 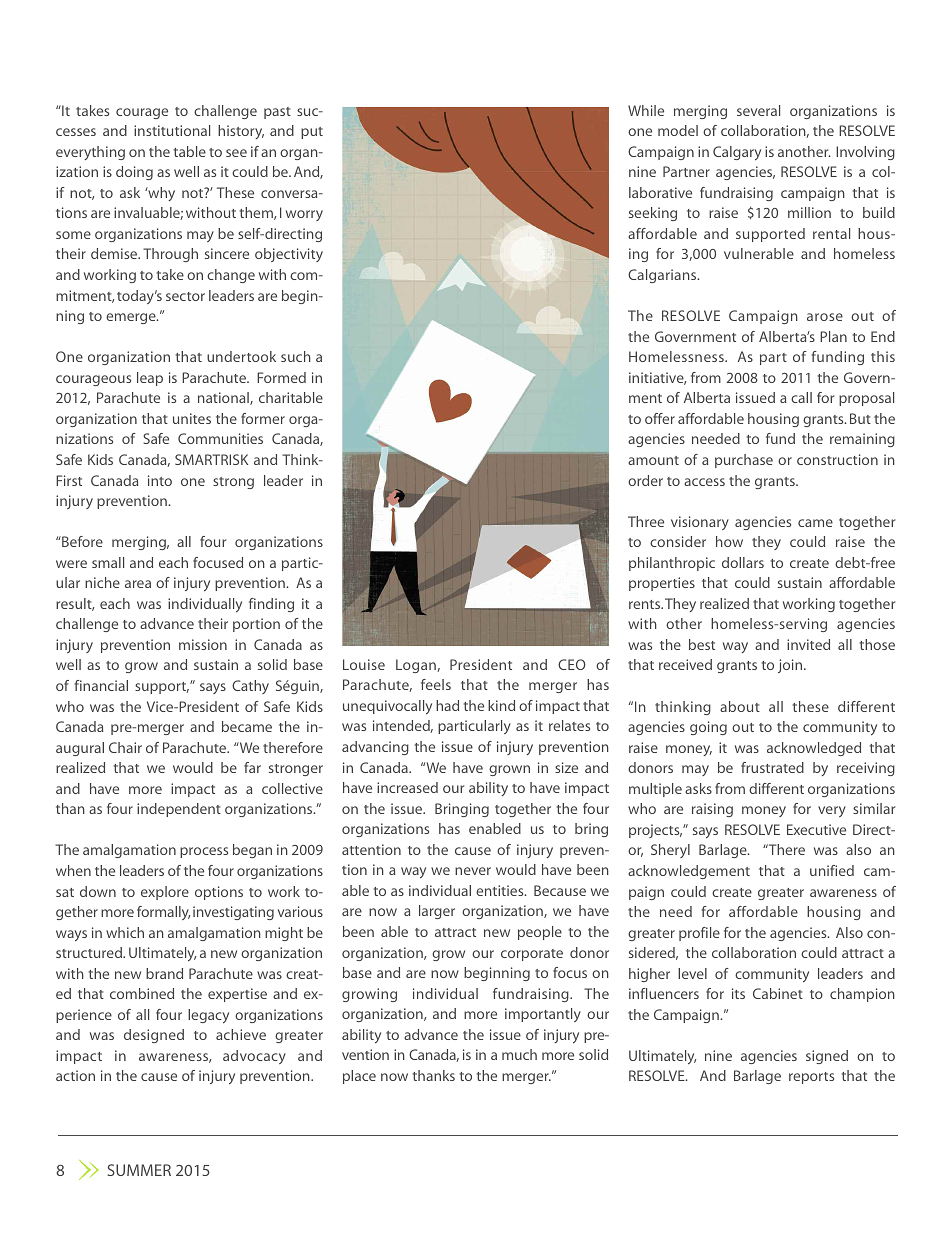 What do you see at coordinates (737, 153) in the screenshot?
I see `Calgary` at bounding box center [737, 153].
